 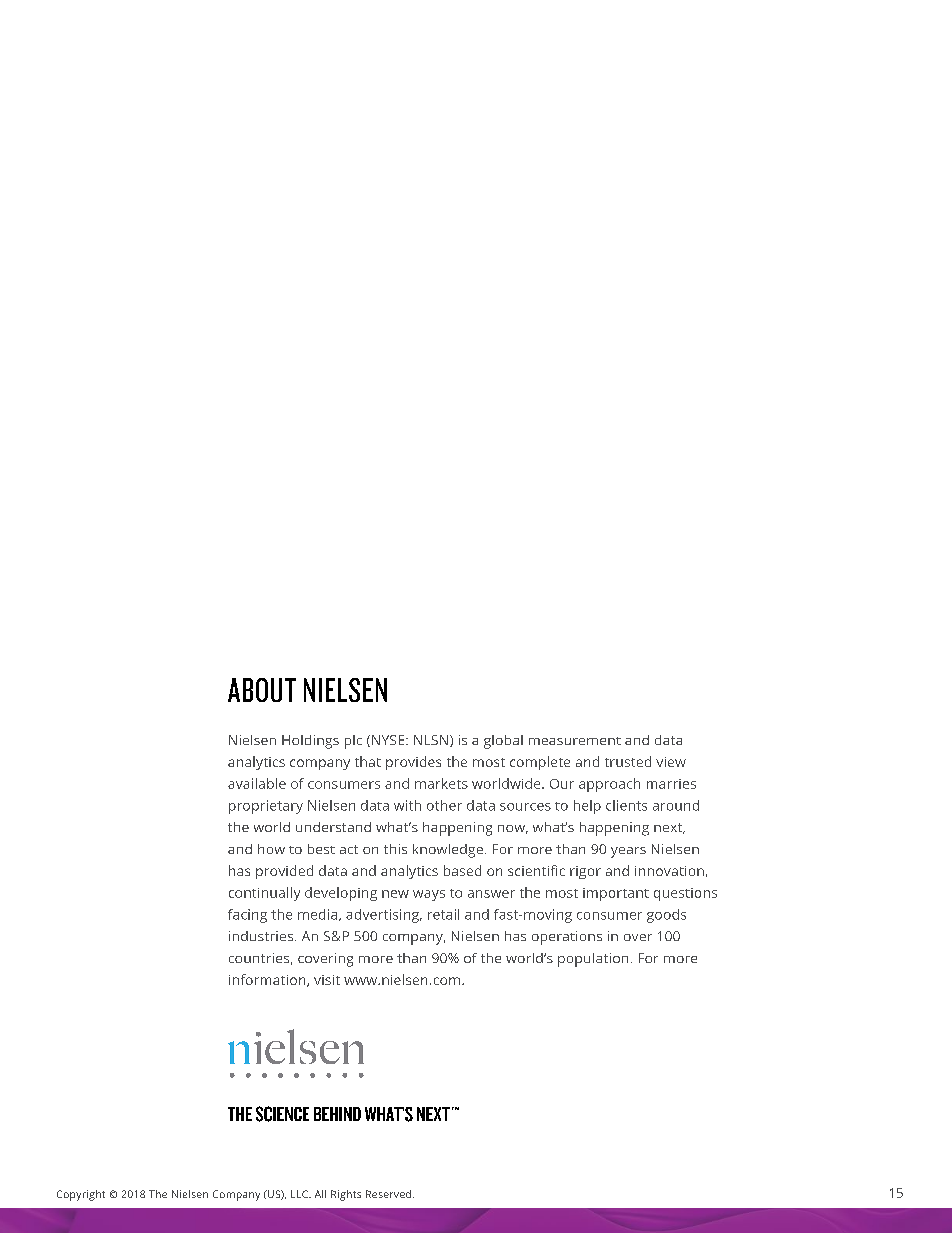 I want to click on retail, so click(x=443, y=914).
